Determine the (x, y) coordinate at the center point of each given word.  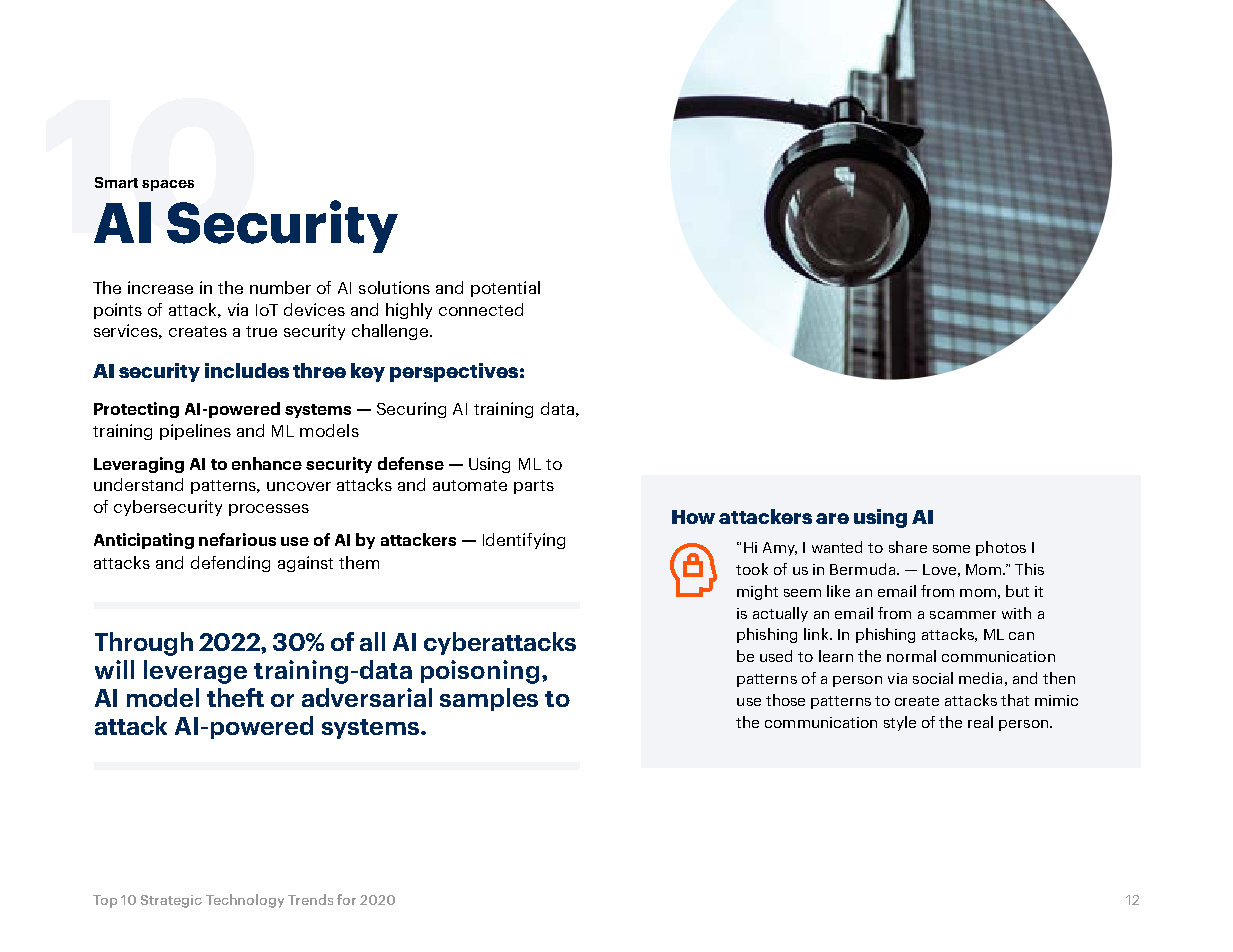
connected (481, 309)
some (951, 549)
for (346, 899)
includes (247, 370)
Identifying (524, 541)
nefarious (237, 539)
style (900, 723)
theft (235, 697)
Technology (245, 901)
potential (505, 289)
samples (489, 699)
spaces (168, 185)
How (693, 517)
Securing (411, 410)
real (980, 722)
